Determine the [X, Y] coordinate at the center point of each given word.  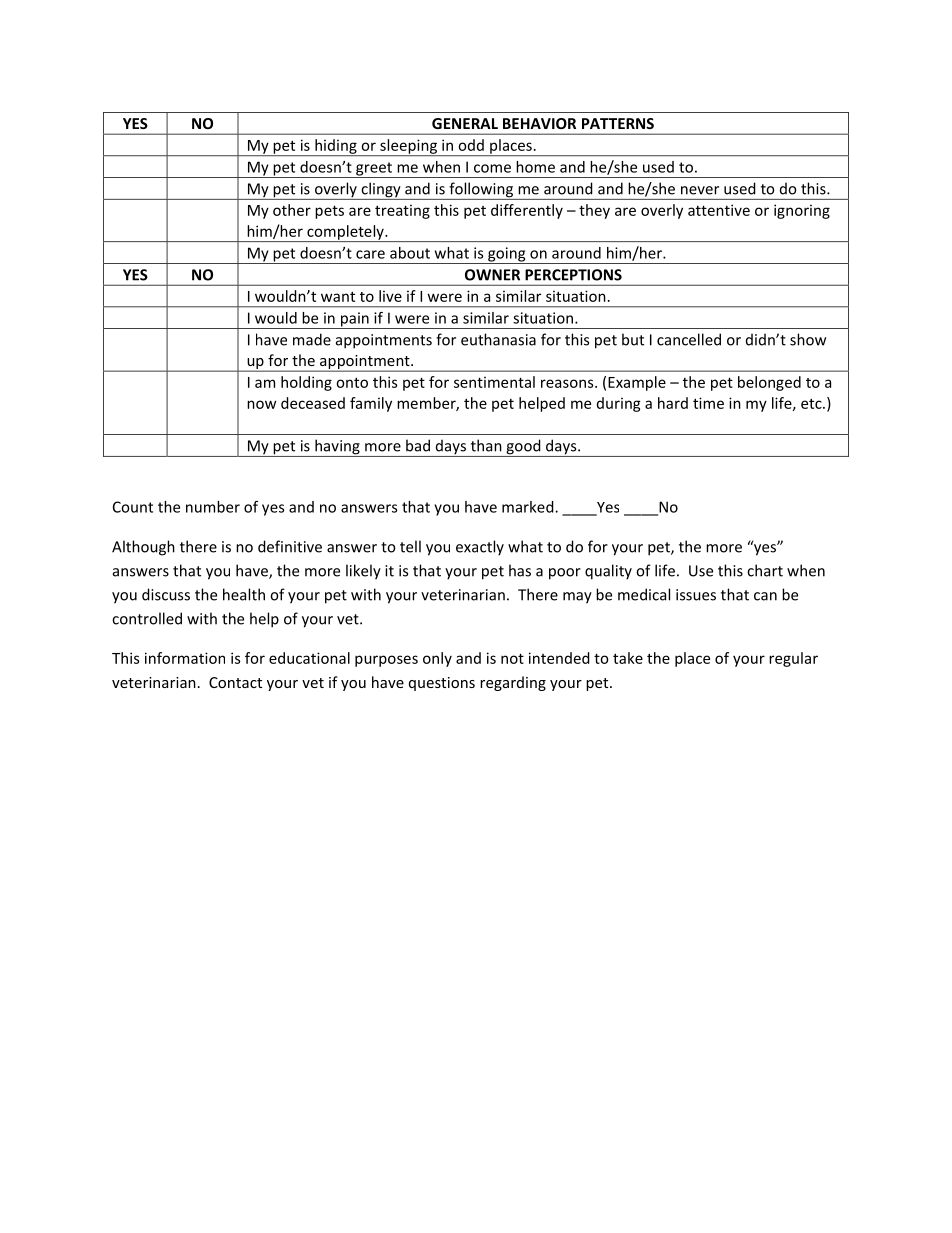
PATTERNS [618, 123]
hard [673, 403]
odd [471, 145]
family [371, 404]
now [261, 404]
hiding [336, 147]
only [437, 659]
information [185, 658]
